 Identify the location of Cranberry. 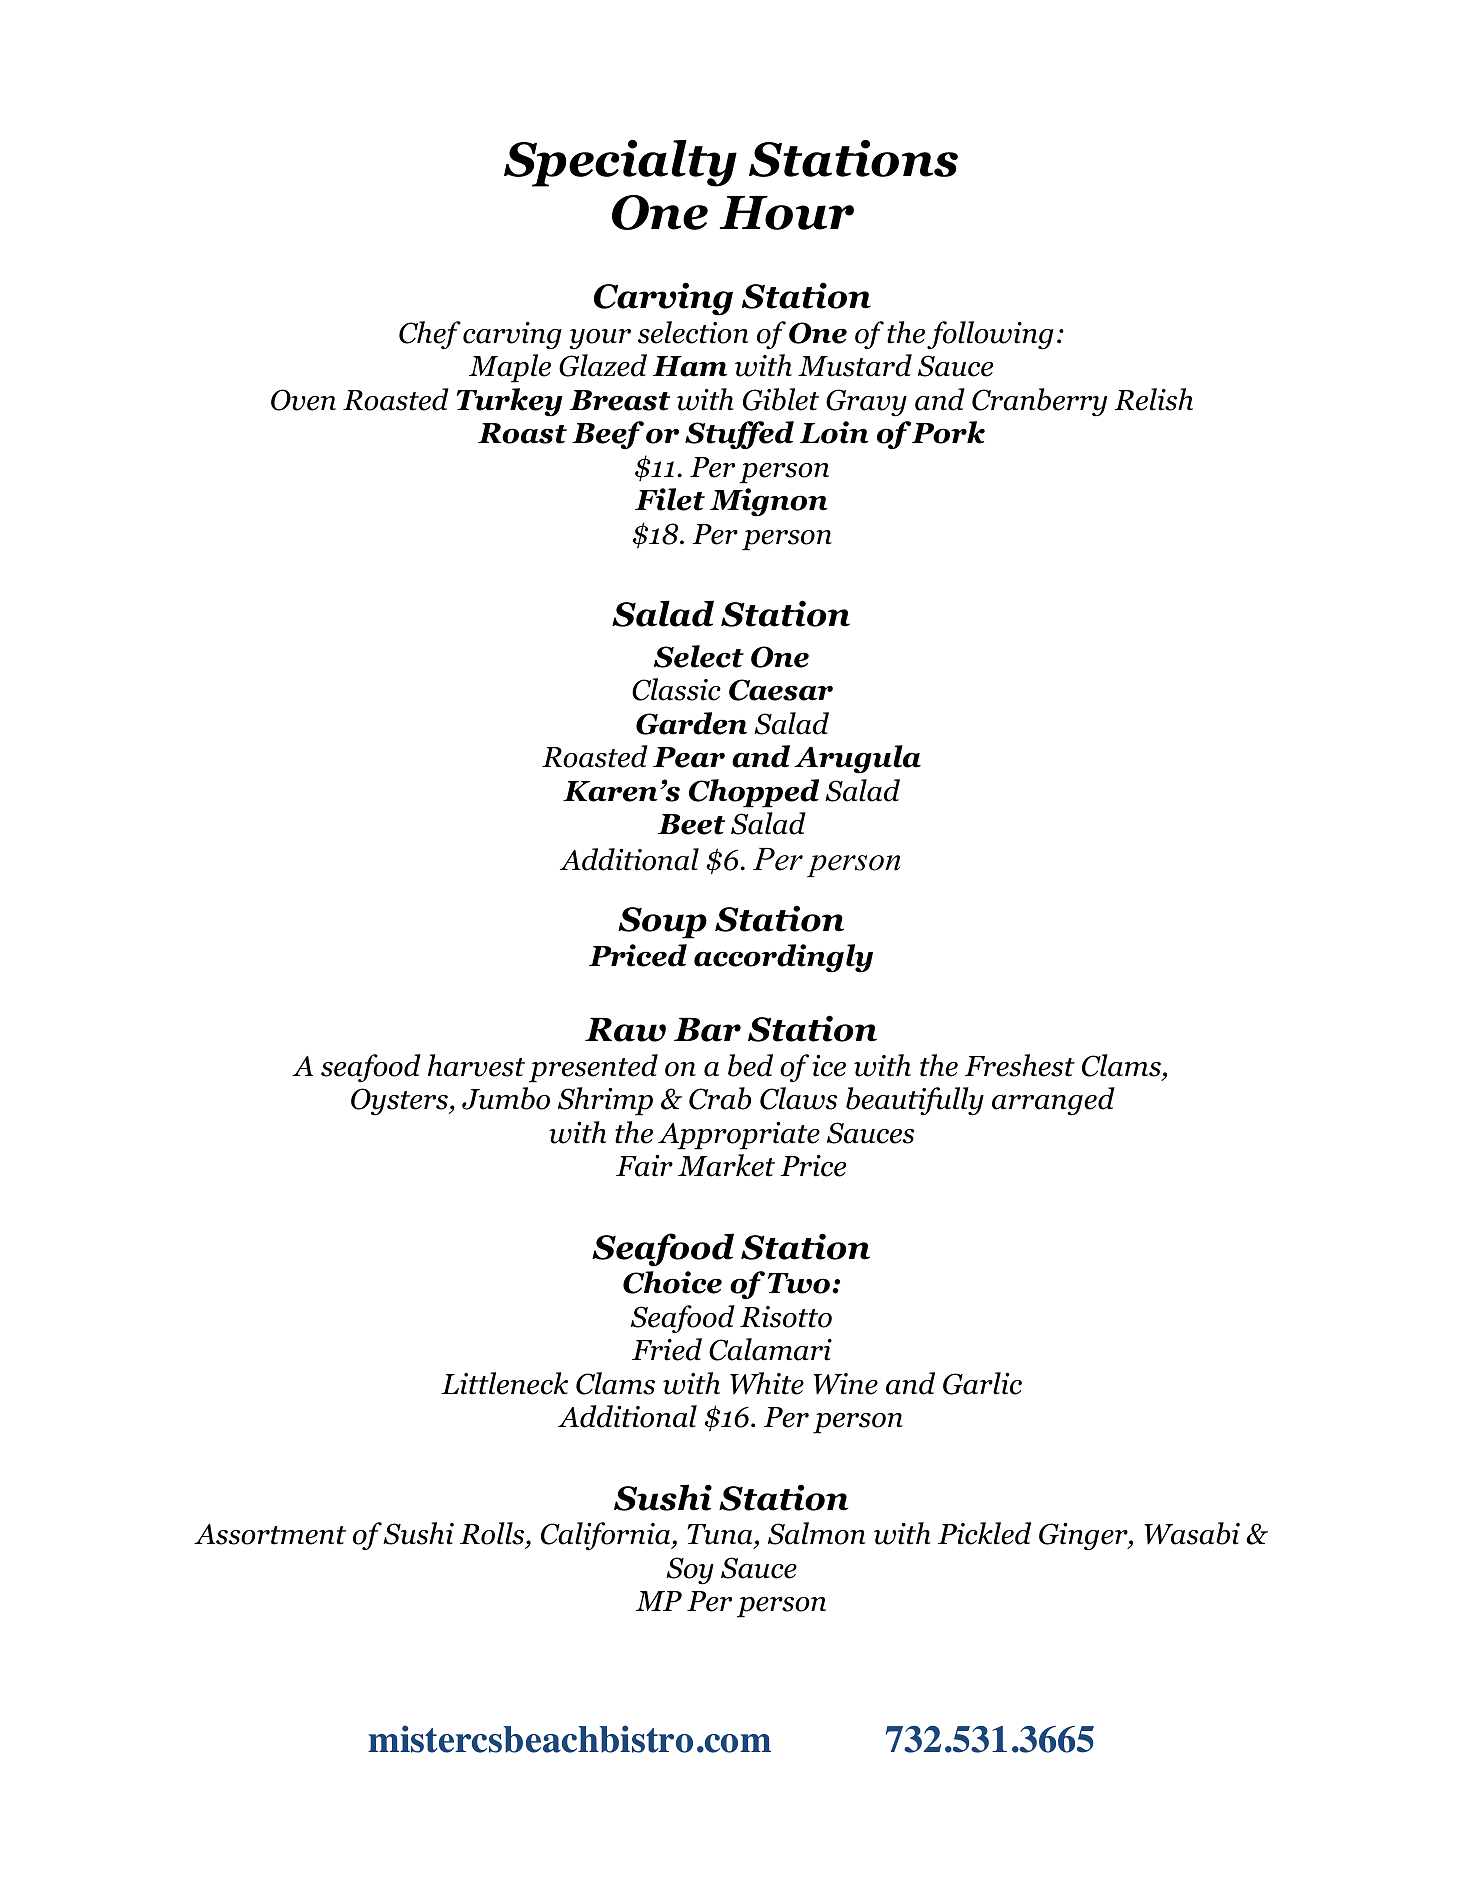
(1039, 402).
